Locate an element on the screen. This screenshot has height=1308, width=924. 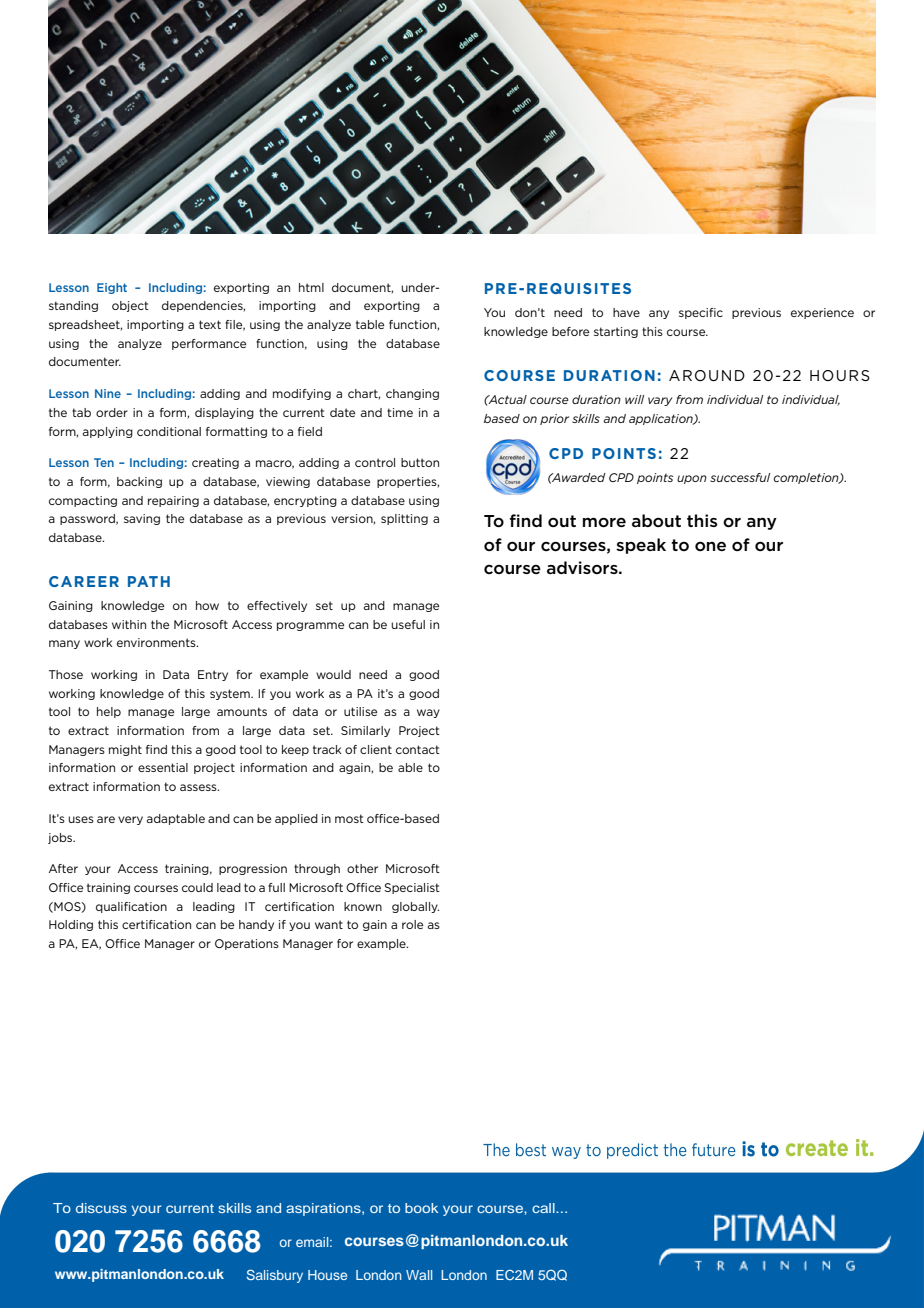
Wall is located at coordinates (419, 1275).
